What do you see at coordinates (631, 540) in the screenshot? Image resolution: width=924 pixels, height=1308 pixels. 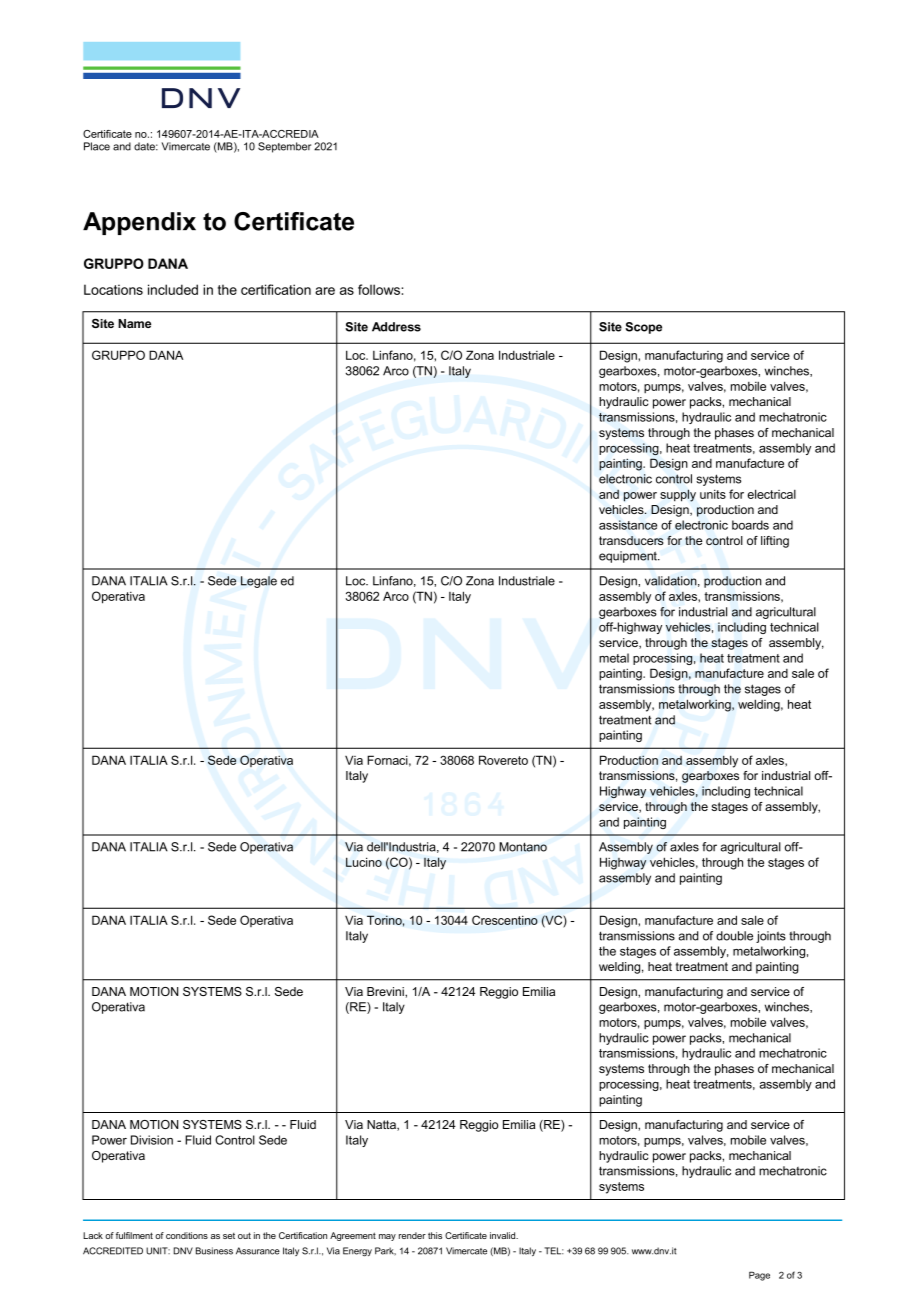 I see `transducers` at bounding box center [631, 540].
